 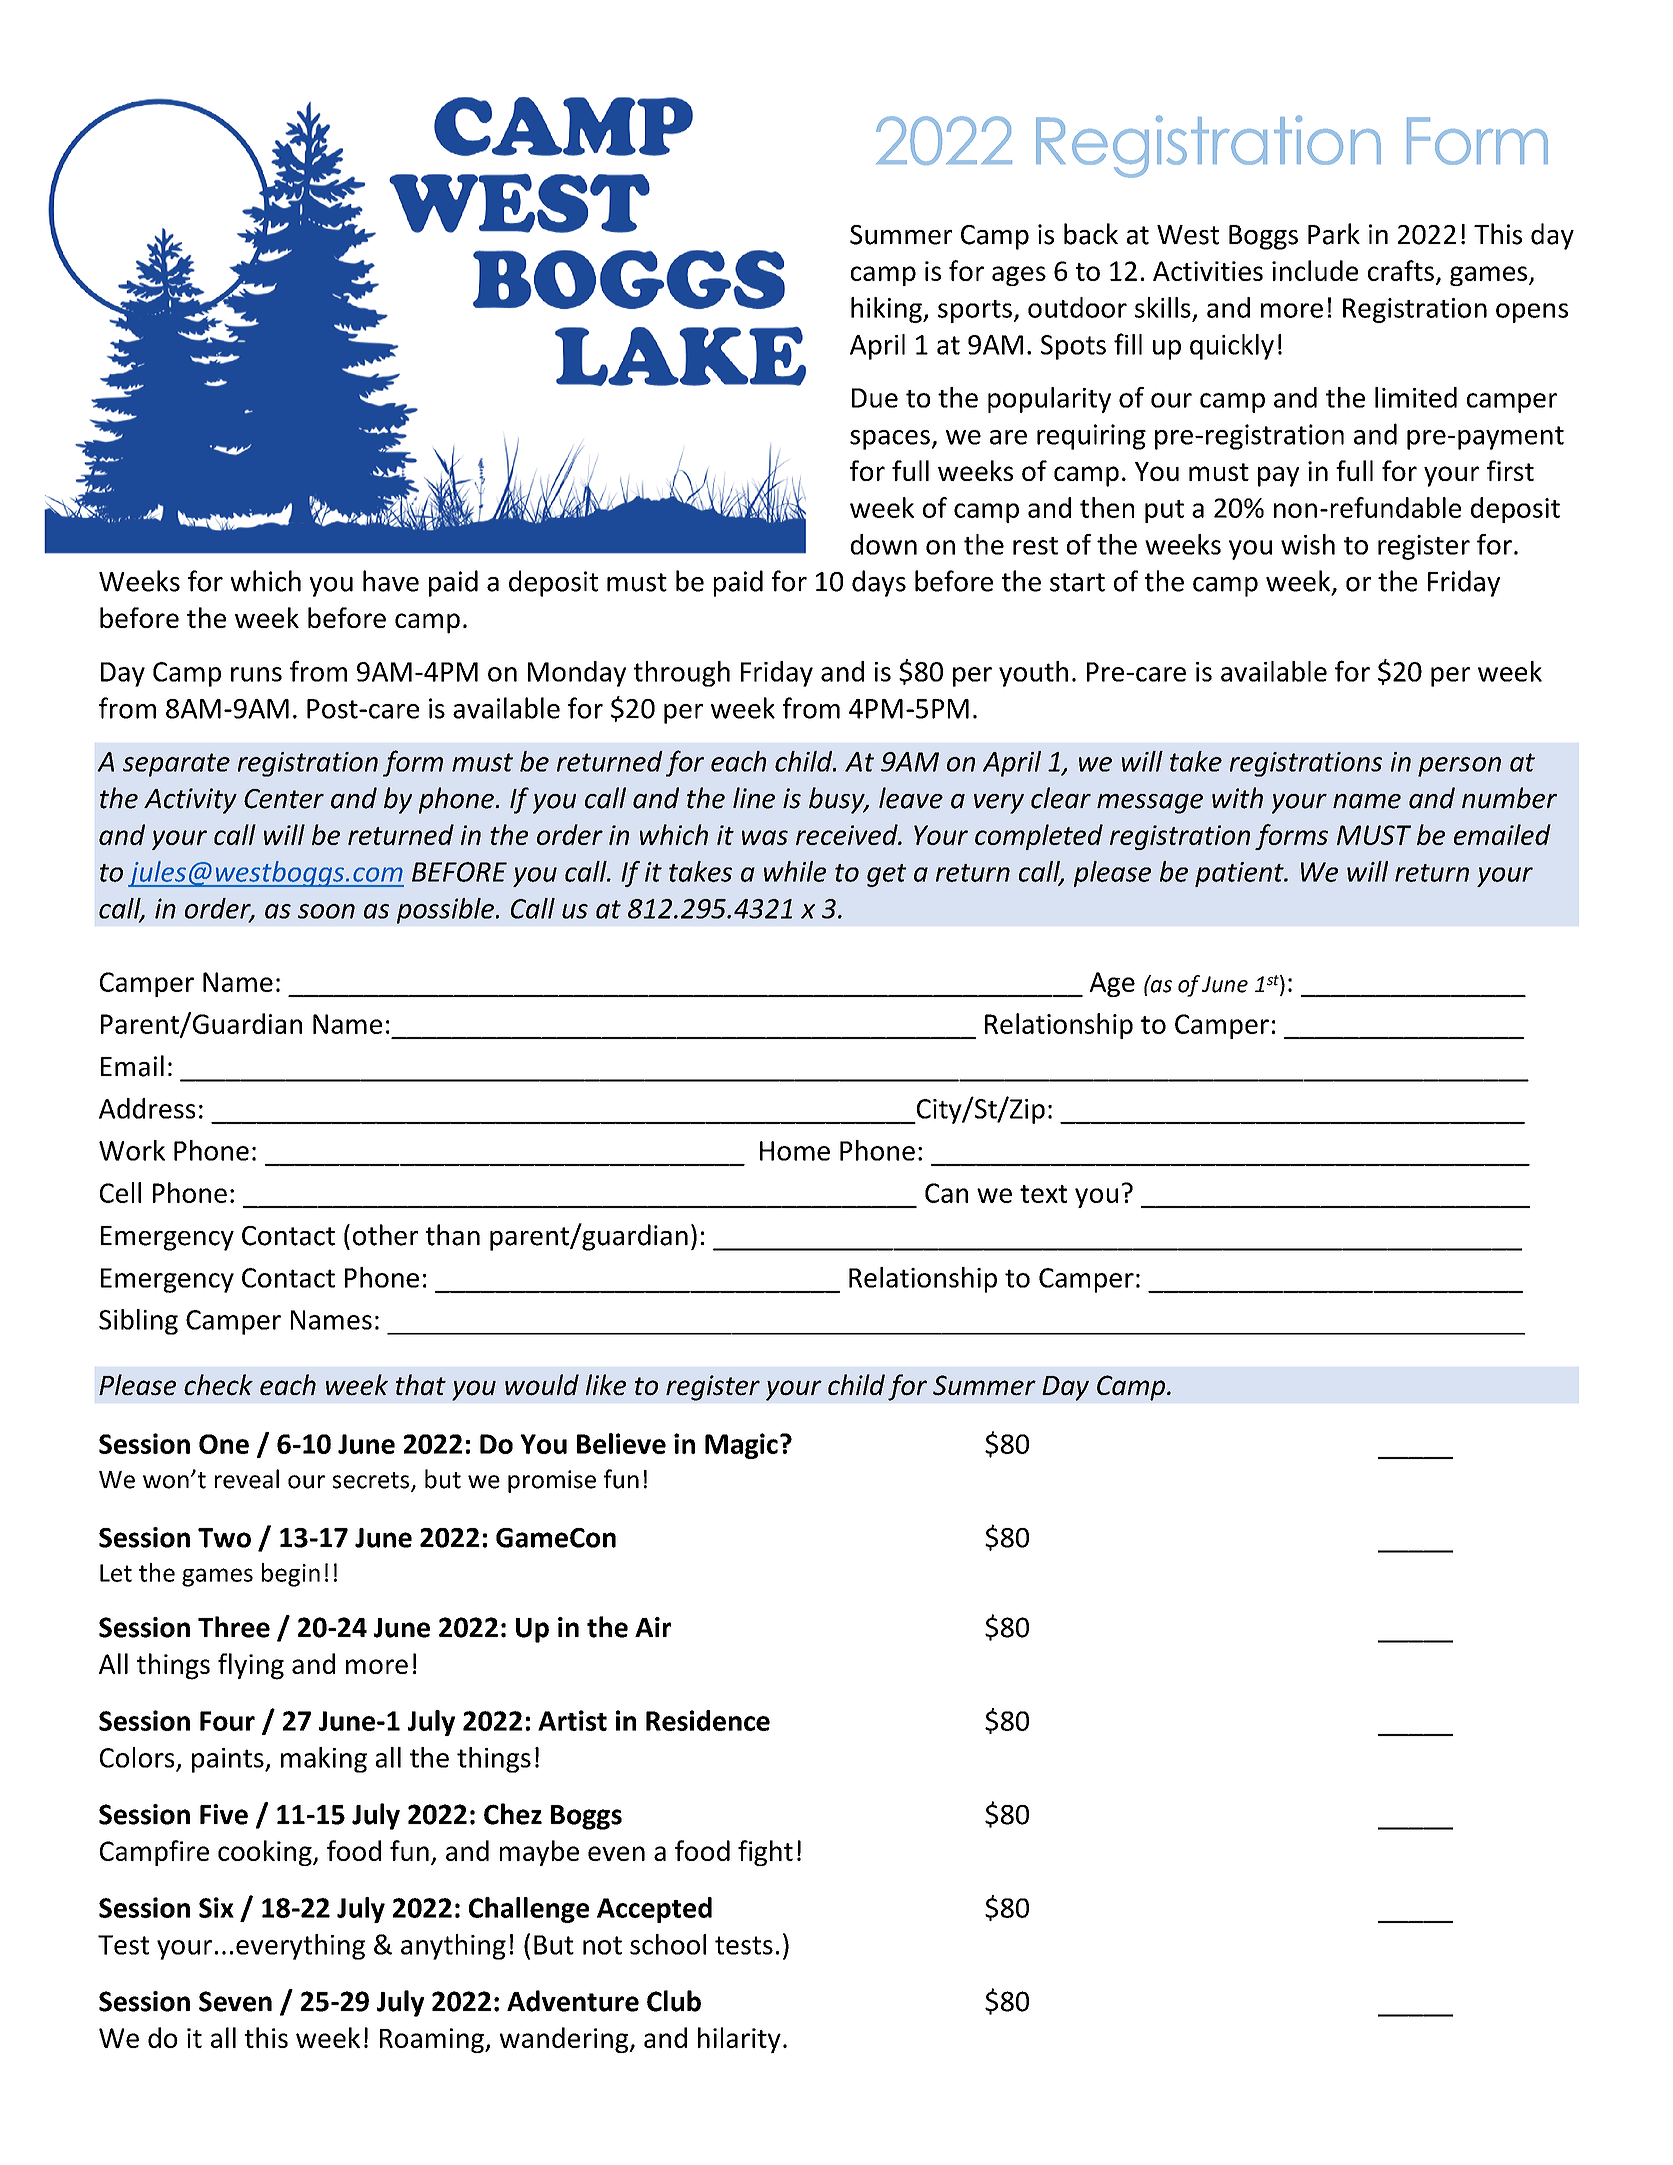 I want to click on Address, so click(x=147, y=1108).
